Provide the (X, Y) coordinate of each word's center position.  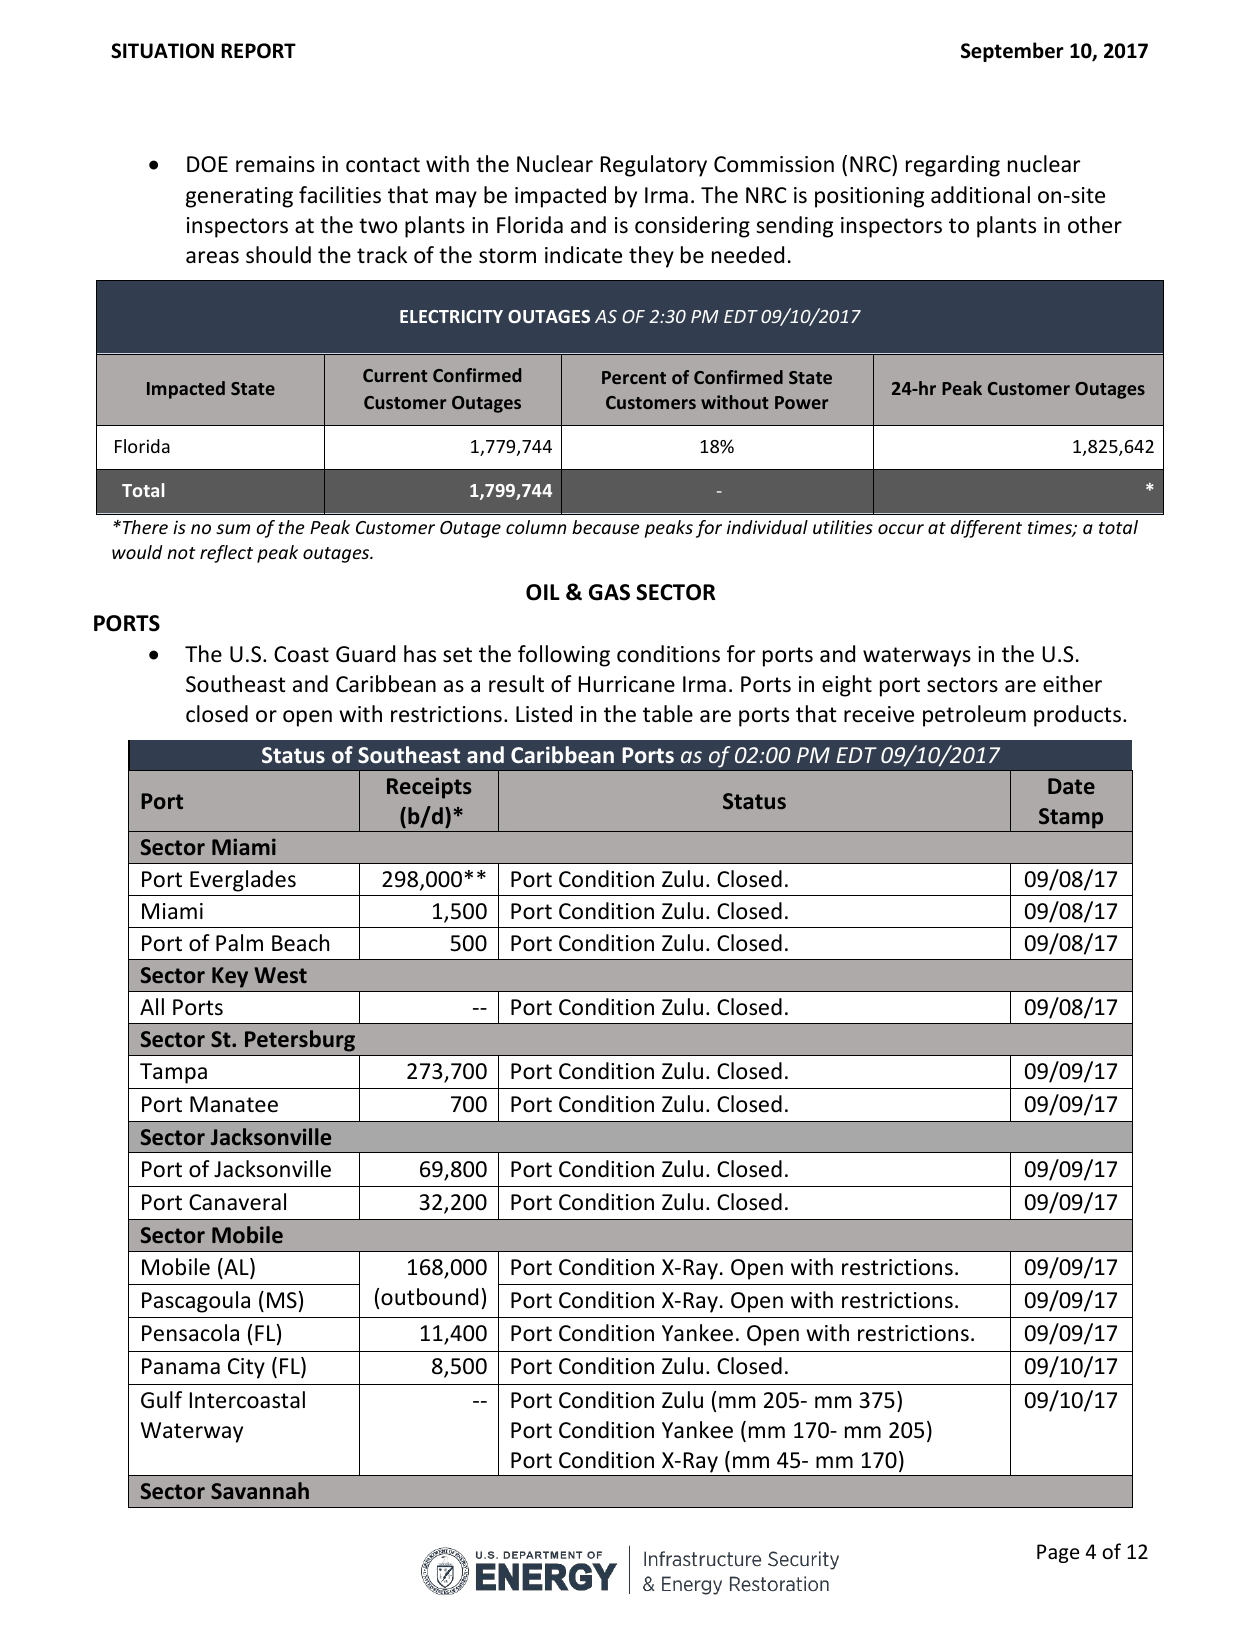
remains (275, 164)
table (668, 714)
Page (1058, 1553)
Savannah (260, 1490)
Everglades (243, 881)
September (1012, 52)
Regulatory (654, 166)
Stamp (1071, 818)
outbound (429, 1297)
